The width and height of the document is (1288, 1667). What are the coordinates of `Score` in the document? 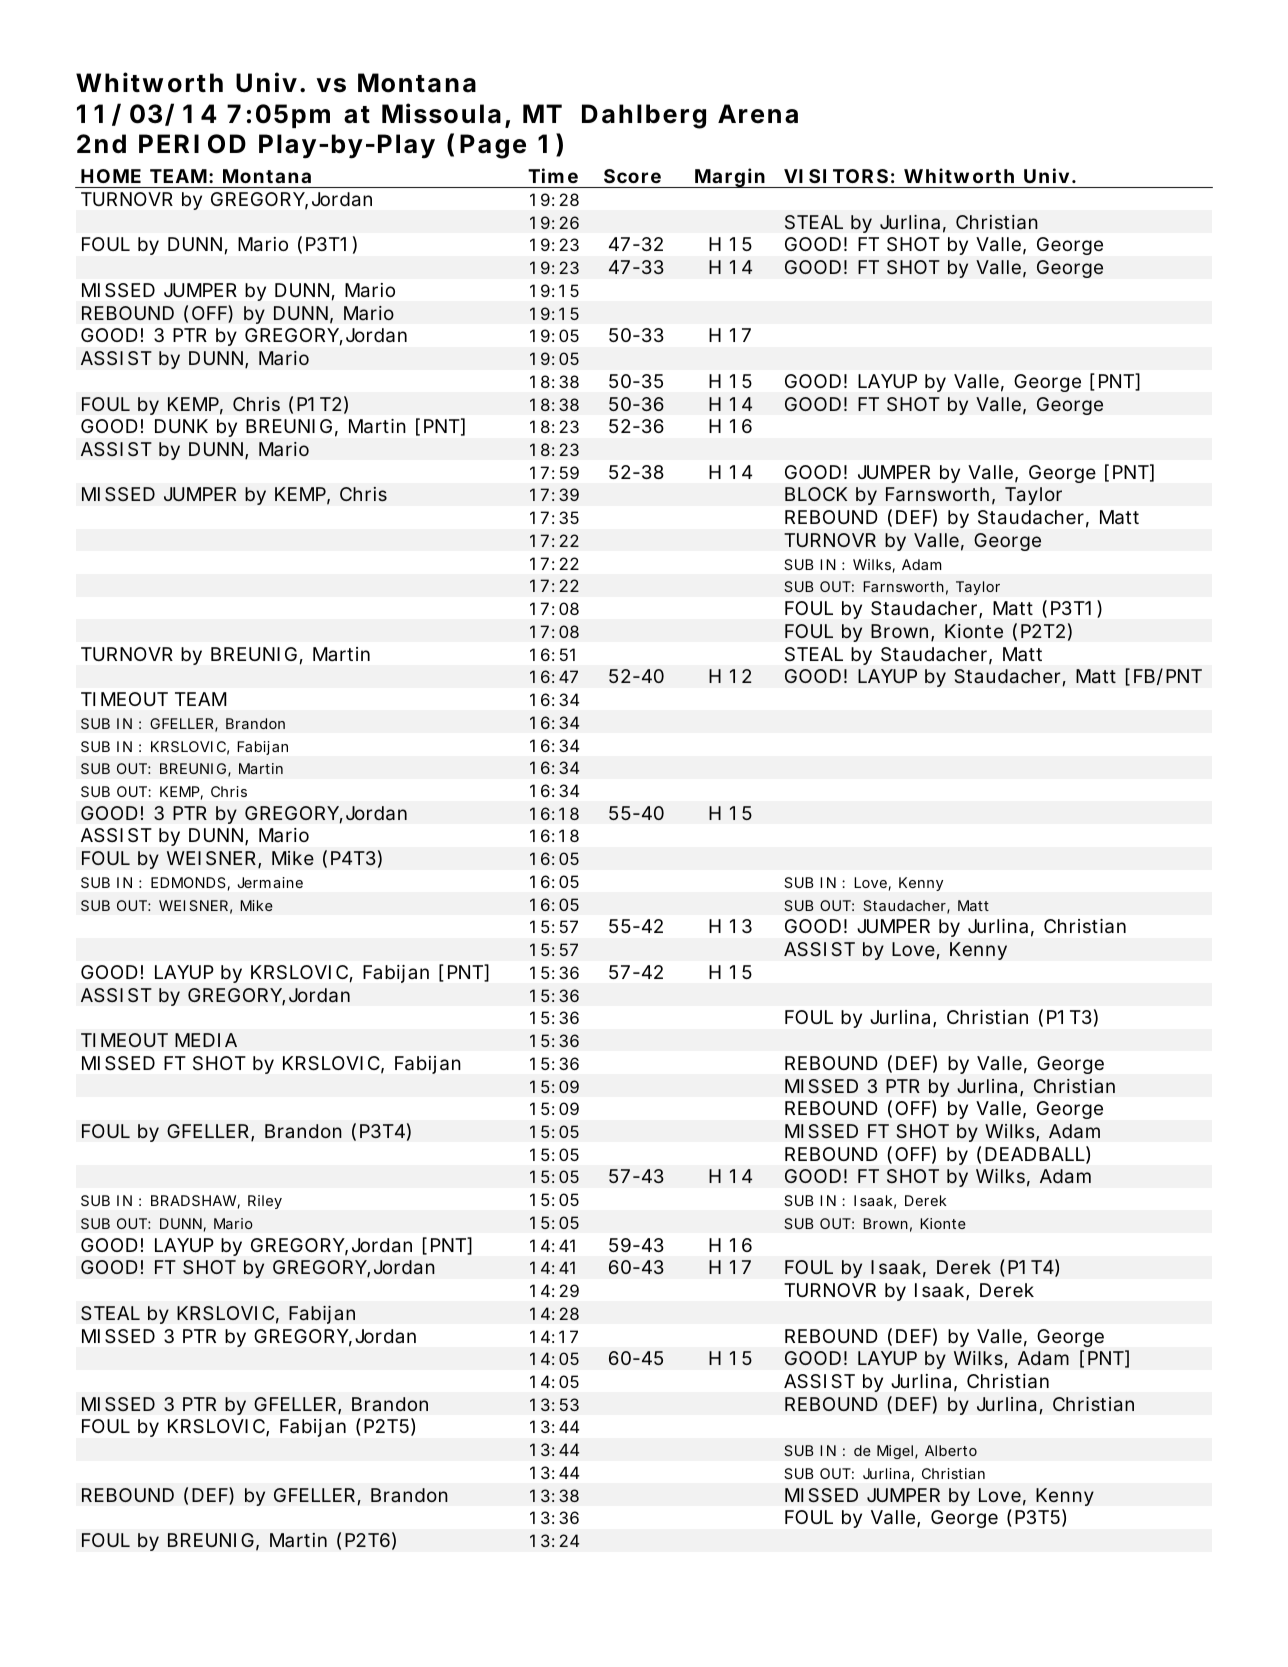 It's located at (632, 176).
